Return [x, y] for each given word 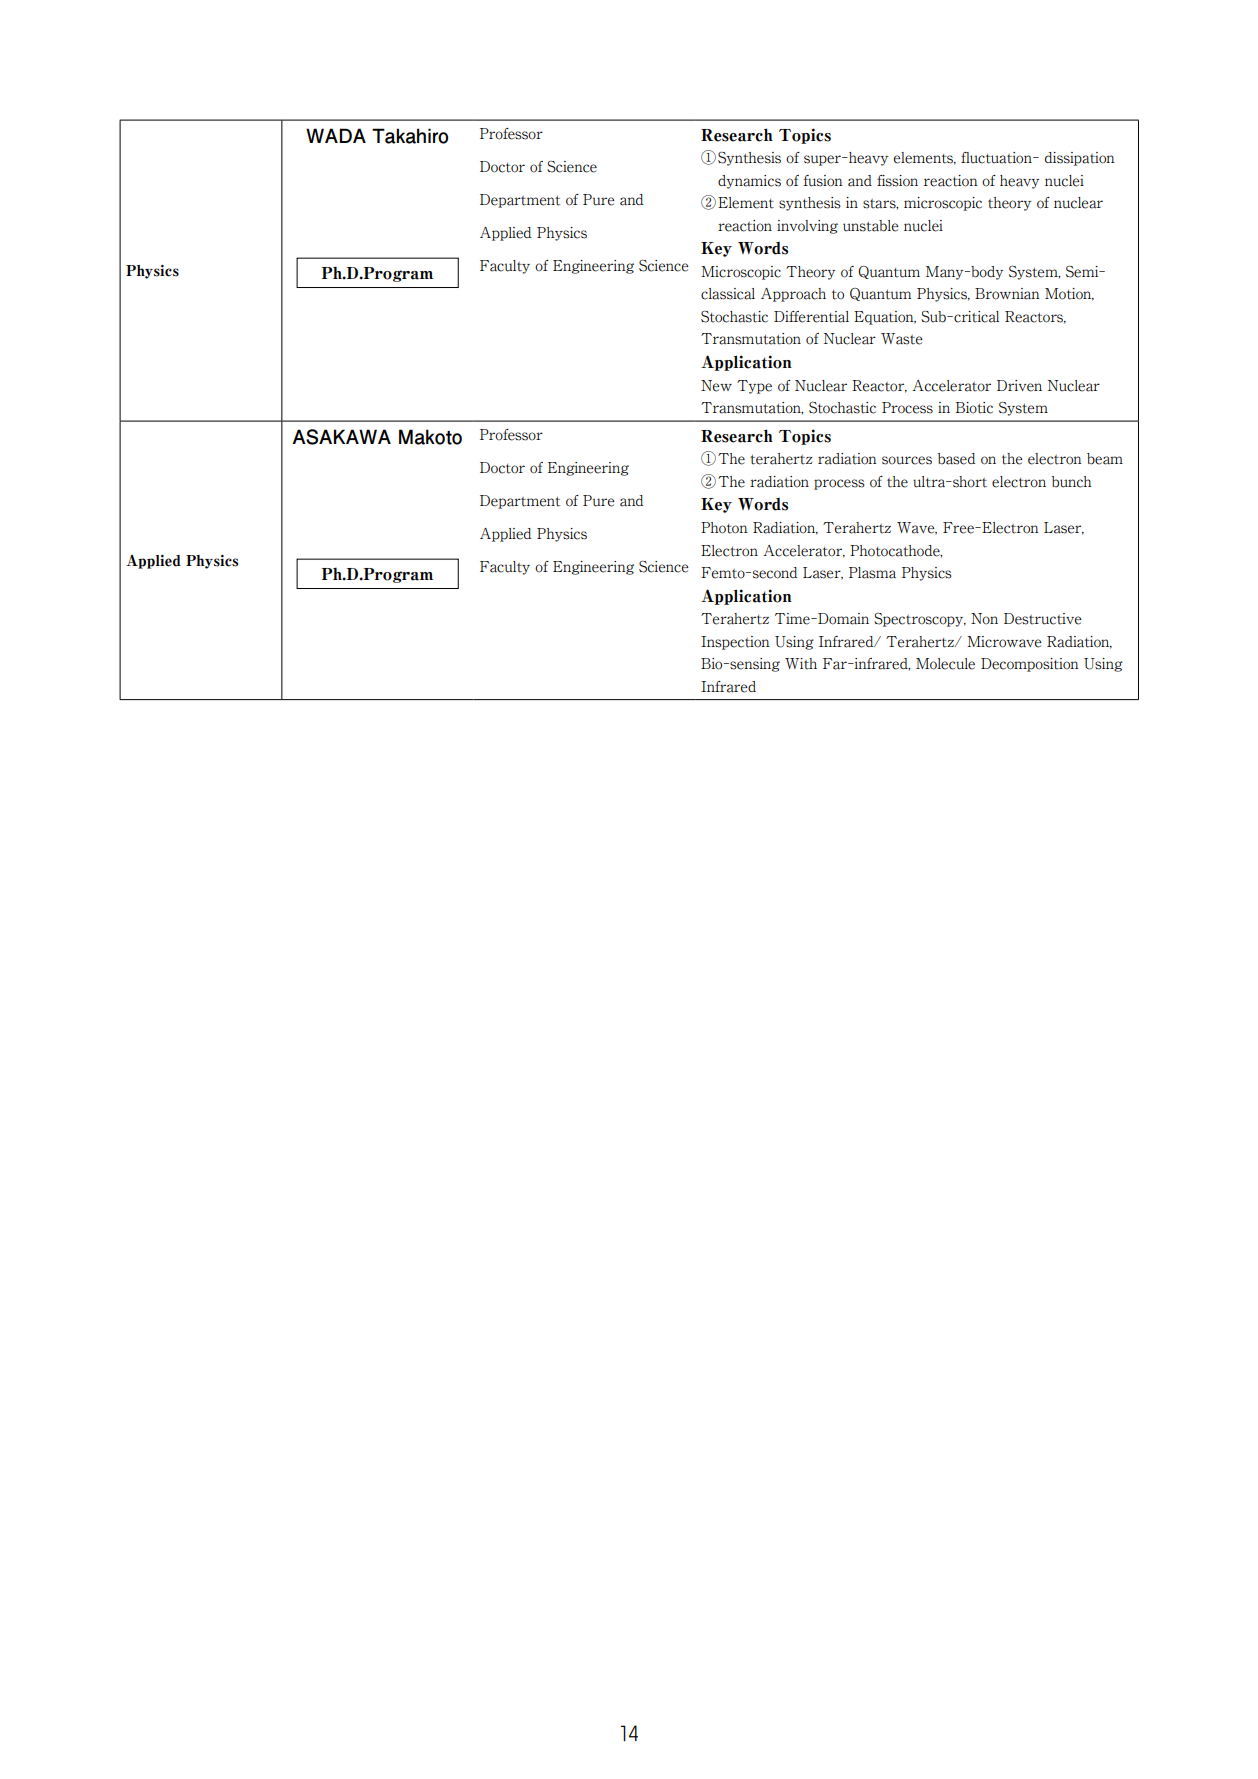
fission [897, 181]
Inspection [735, 643]
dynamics [749, 182]
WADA [336, 135]
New [716, 386]
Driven [1019, 386]
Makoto [430, 437]
